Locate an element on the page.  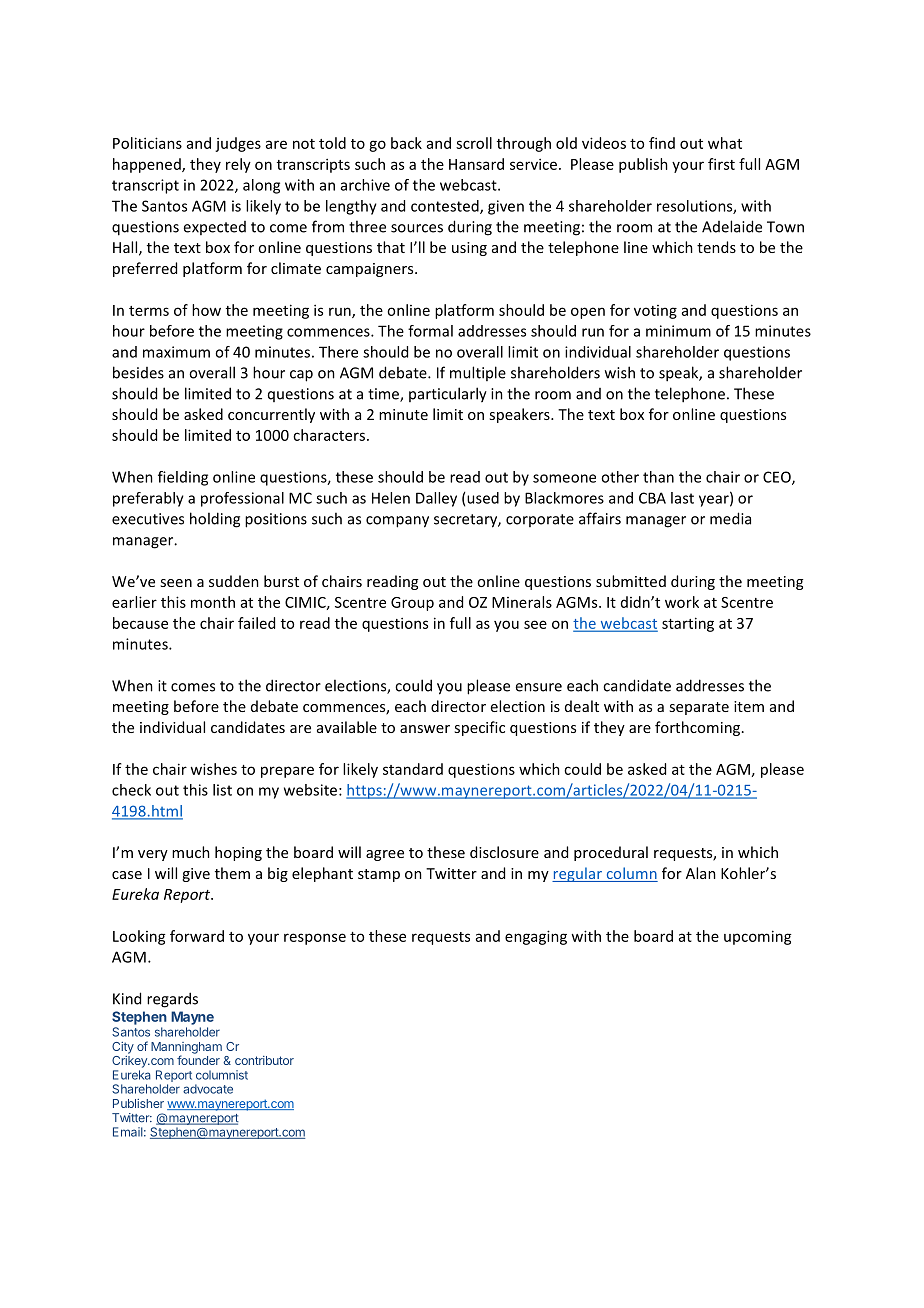
month is located at coordinates (213, 602).
